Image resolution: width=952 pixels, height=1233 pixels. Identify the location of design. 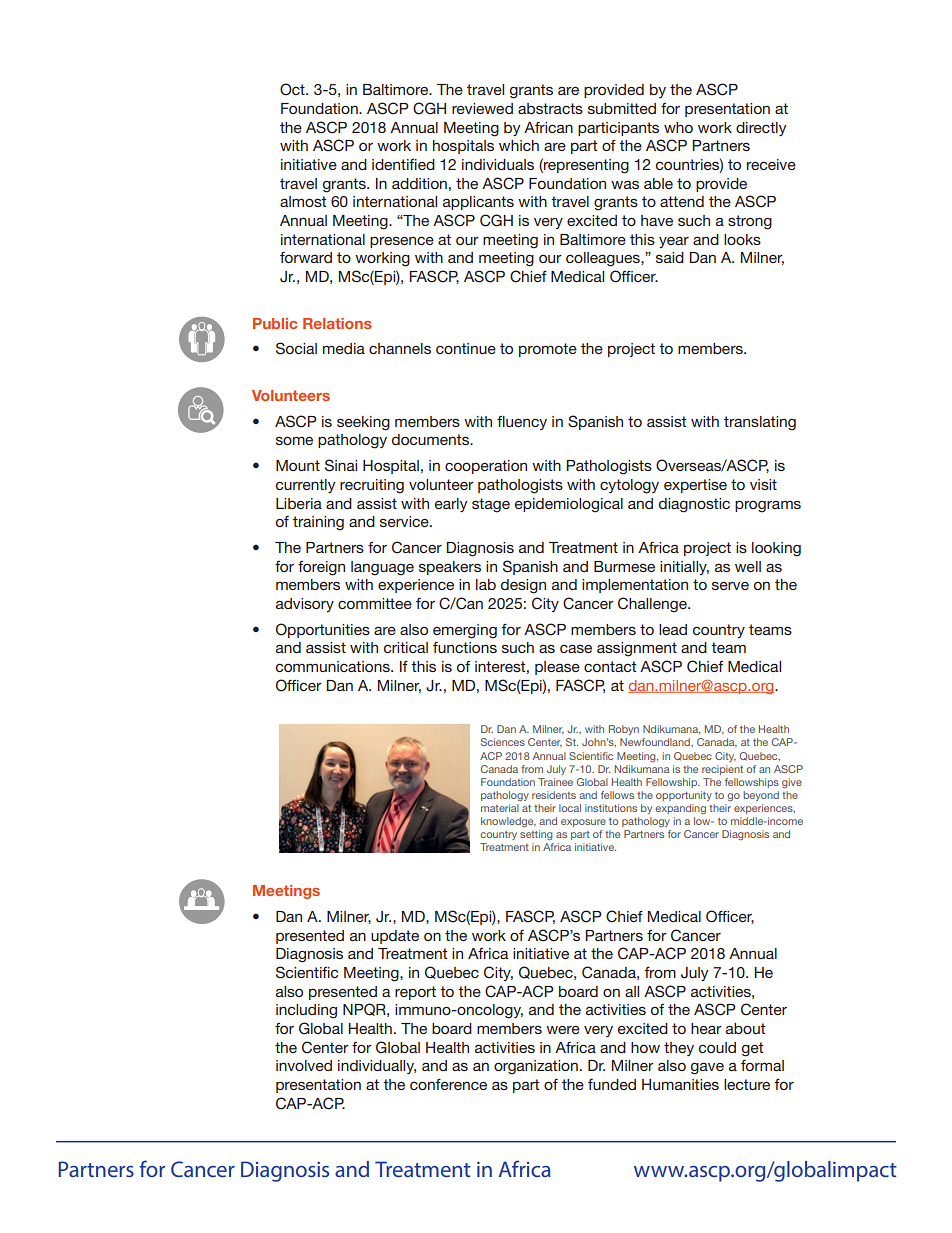
(523, 586).
